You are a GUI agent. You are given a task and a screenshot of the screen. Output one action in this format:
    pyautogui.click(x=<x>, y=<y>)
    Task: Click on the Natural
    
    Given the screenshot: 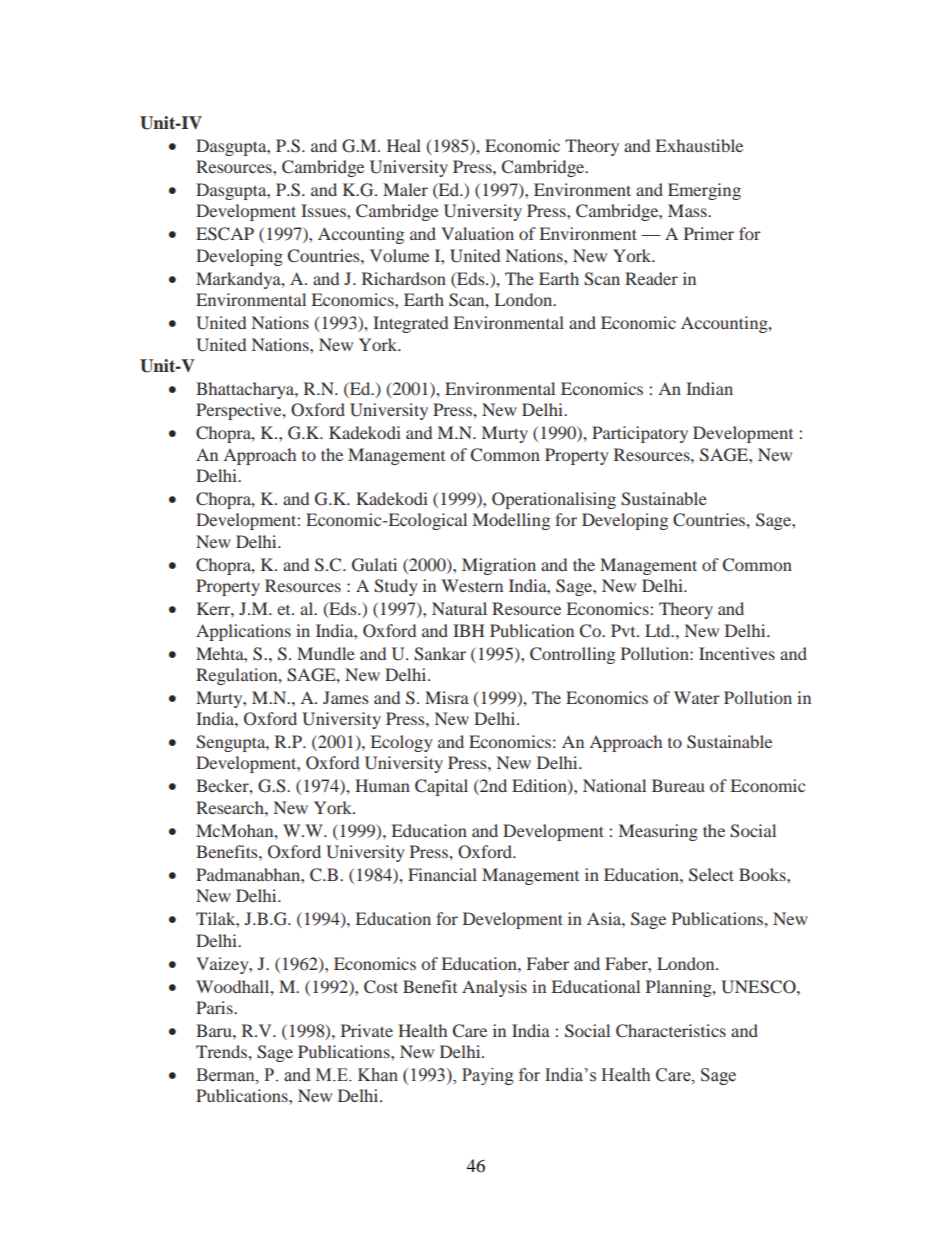 What is the action you would take?
    pyautogui.click(x=459, y=608)
